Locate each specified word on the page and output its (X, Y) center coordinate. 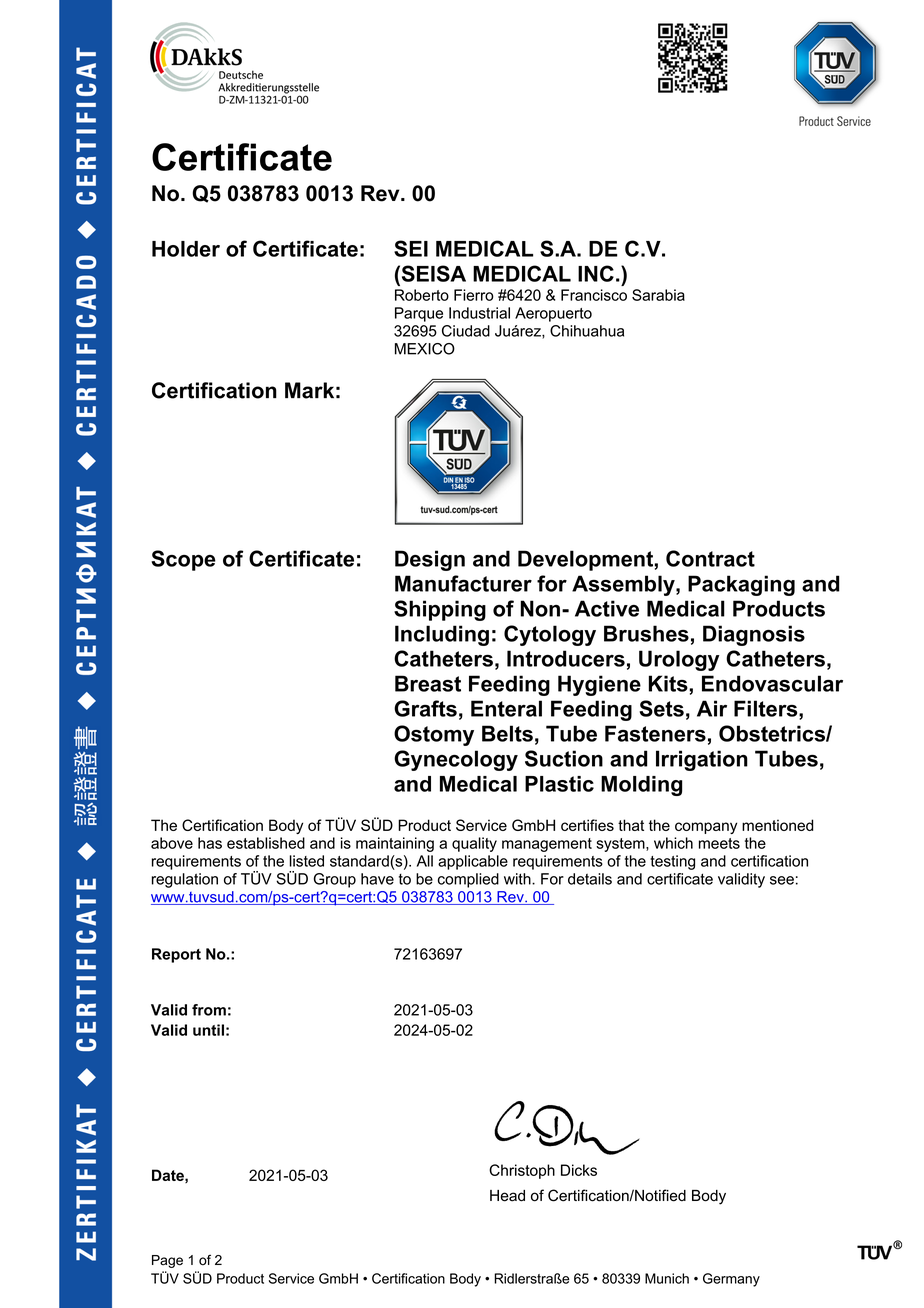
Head (507, 1196)
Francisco (594, 295)
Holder (186, 249)
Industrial (479, 313)
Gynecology (456, 760)
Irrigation (702, 760)
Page (167, 1261)
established (266, 843)
